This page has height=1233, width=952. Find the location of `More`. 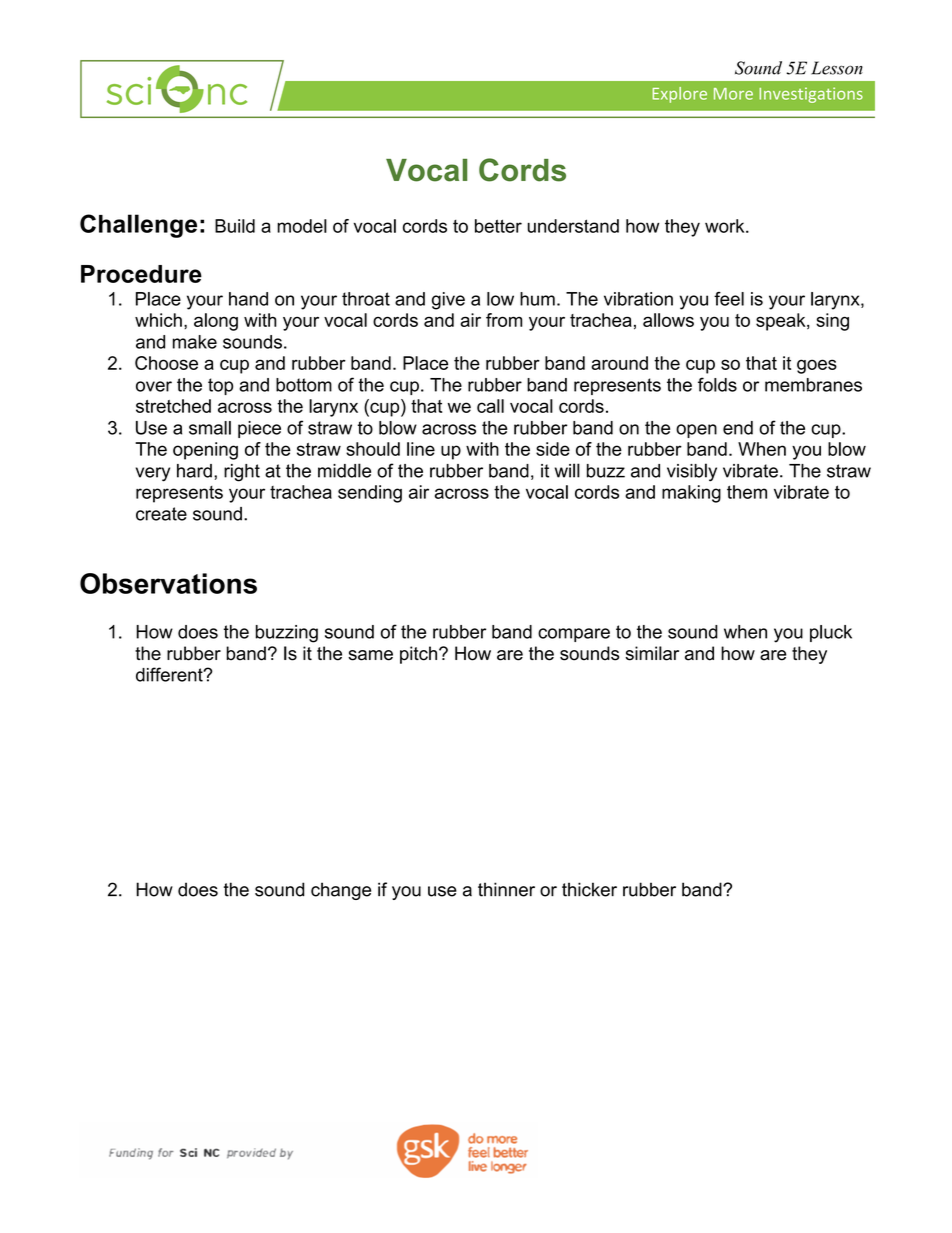

More is located at coordinates (733, 94).
